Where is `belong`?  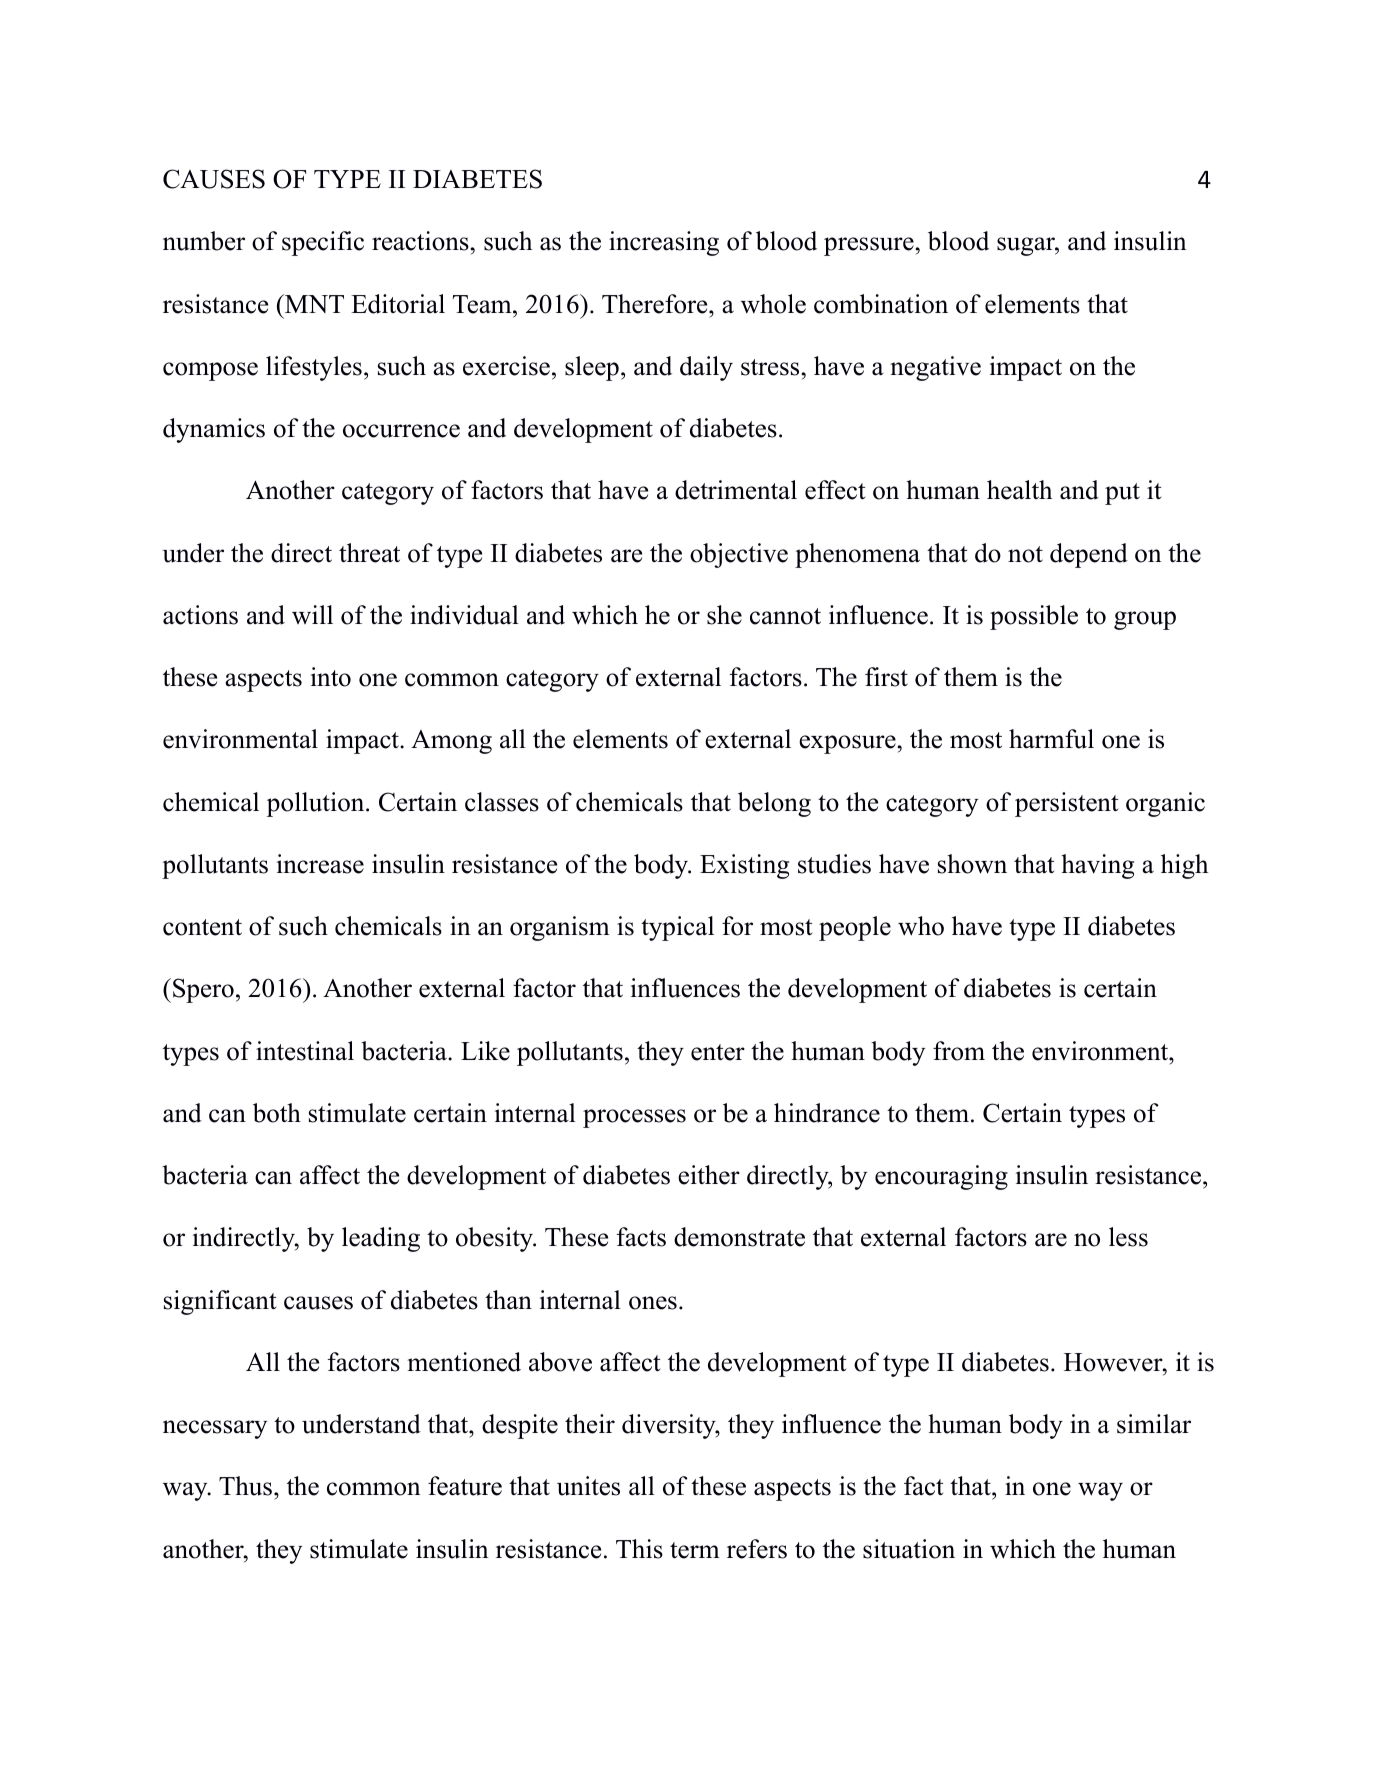
belong is located at coordinates (774, 804).
